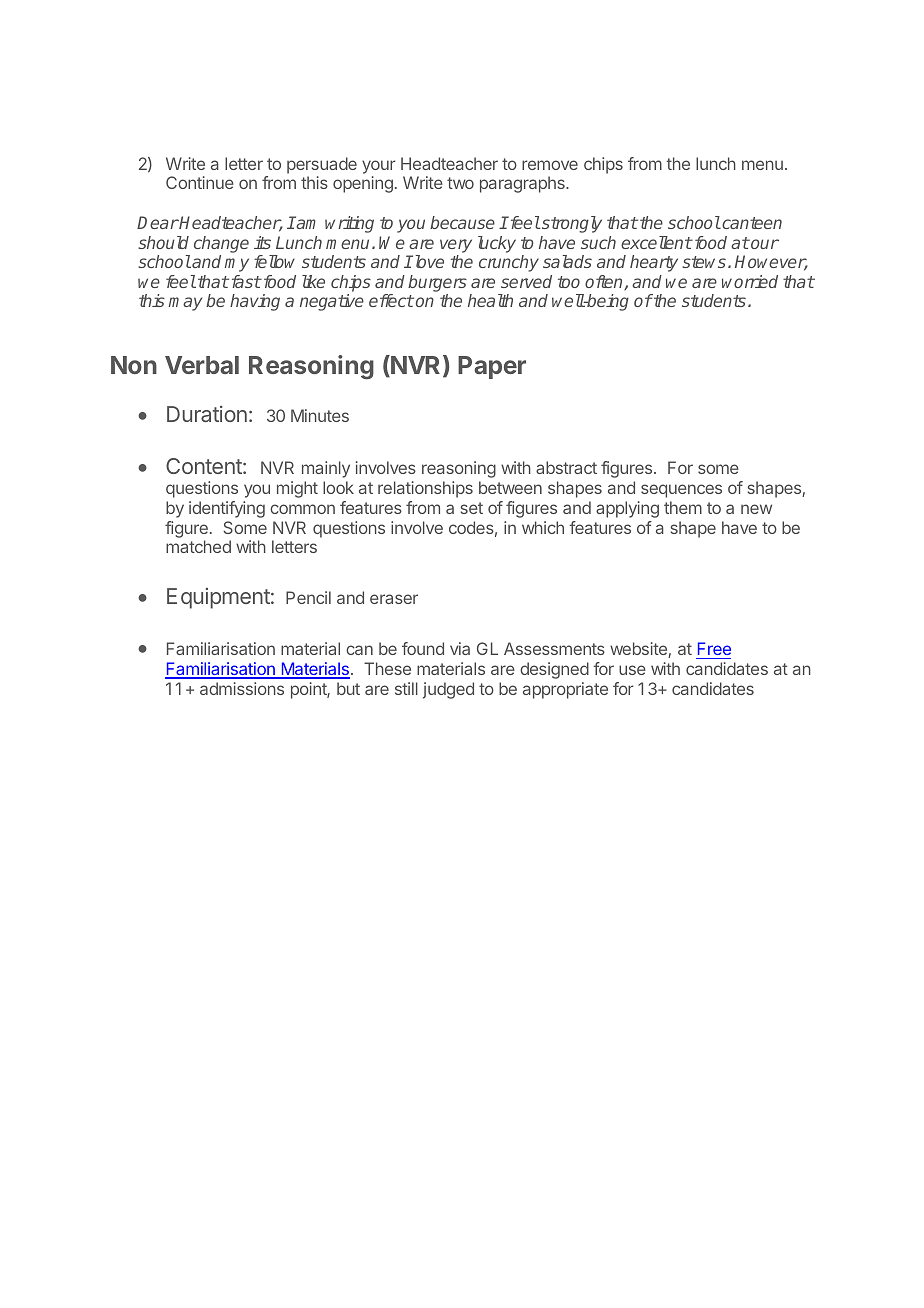 The width and height of the page is (924, 1308). Describe the element at coordinates (198, 546) in the page. I see `matched` at that location.
